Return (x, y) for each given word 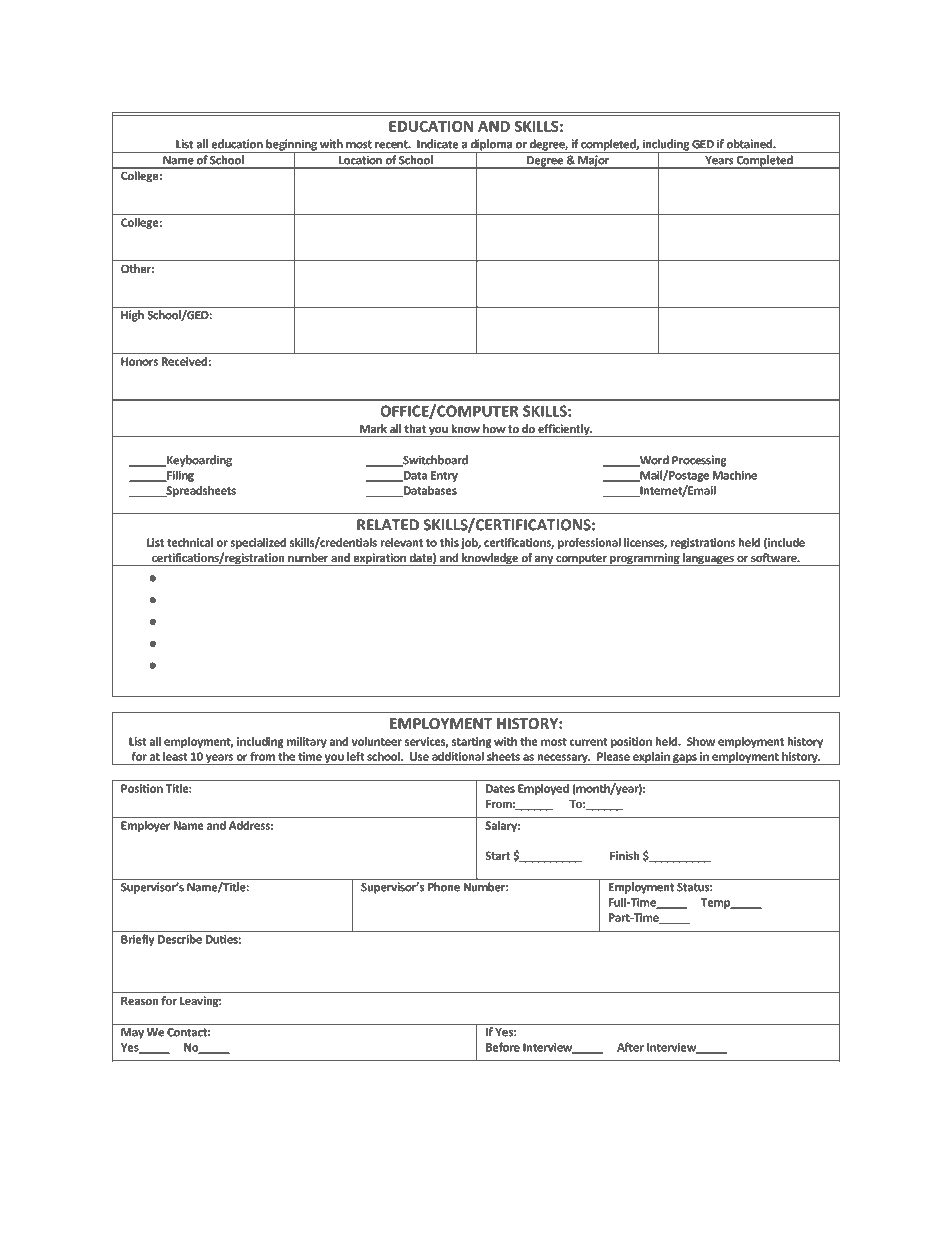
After (630, 1047)
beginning (291, 146)
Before (503, 1047)
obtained (750, 144)
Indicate (437, 144)
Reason (140, 1000)
